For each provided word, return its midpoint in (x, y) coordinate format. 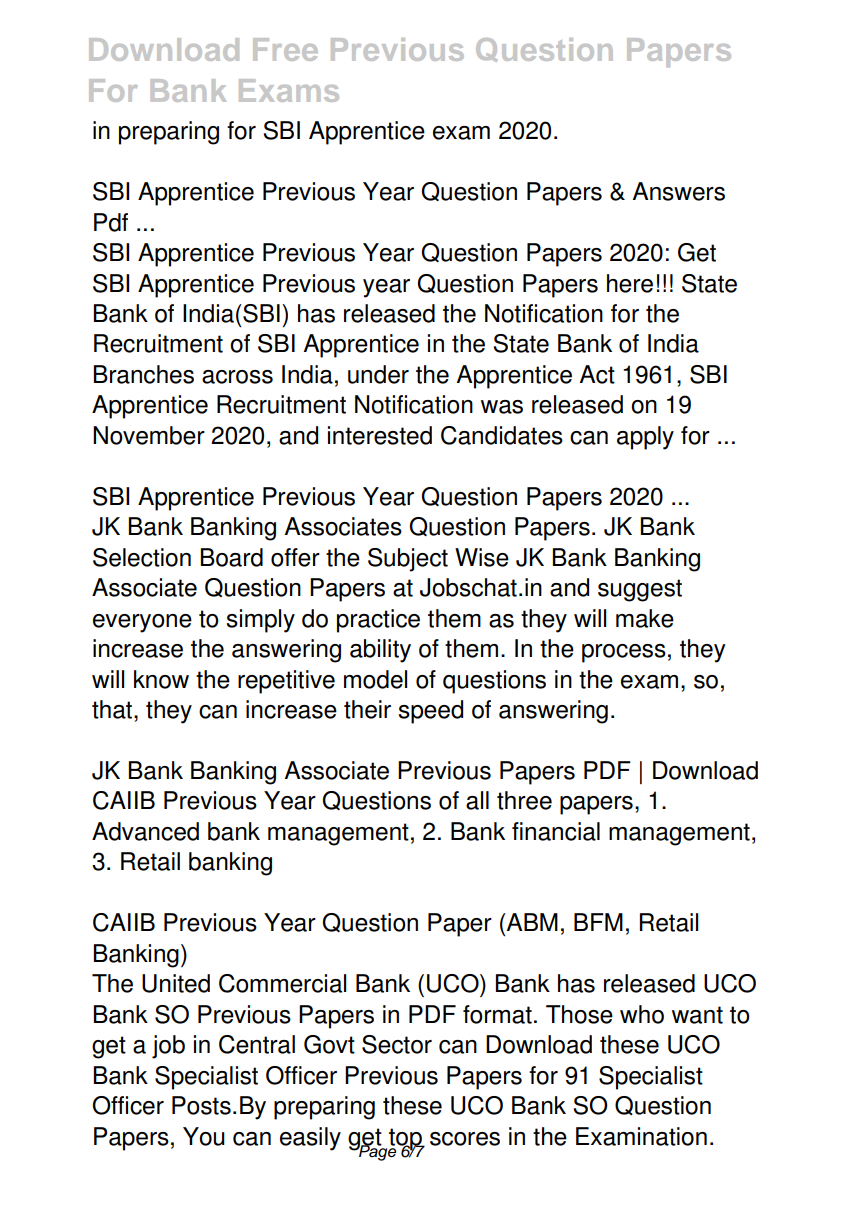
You (204, 1136)
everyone (142, 623)
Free (285, 49)
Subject (408, 560)
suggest (640, 590)
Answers (678, 191)
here (630, 283)
